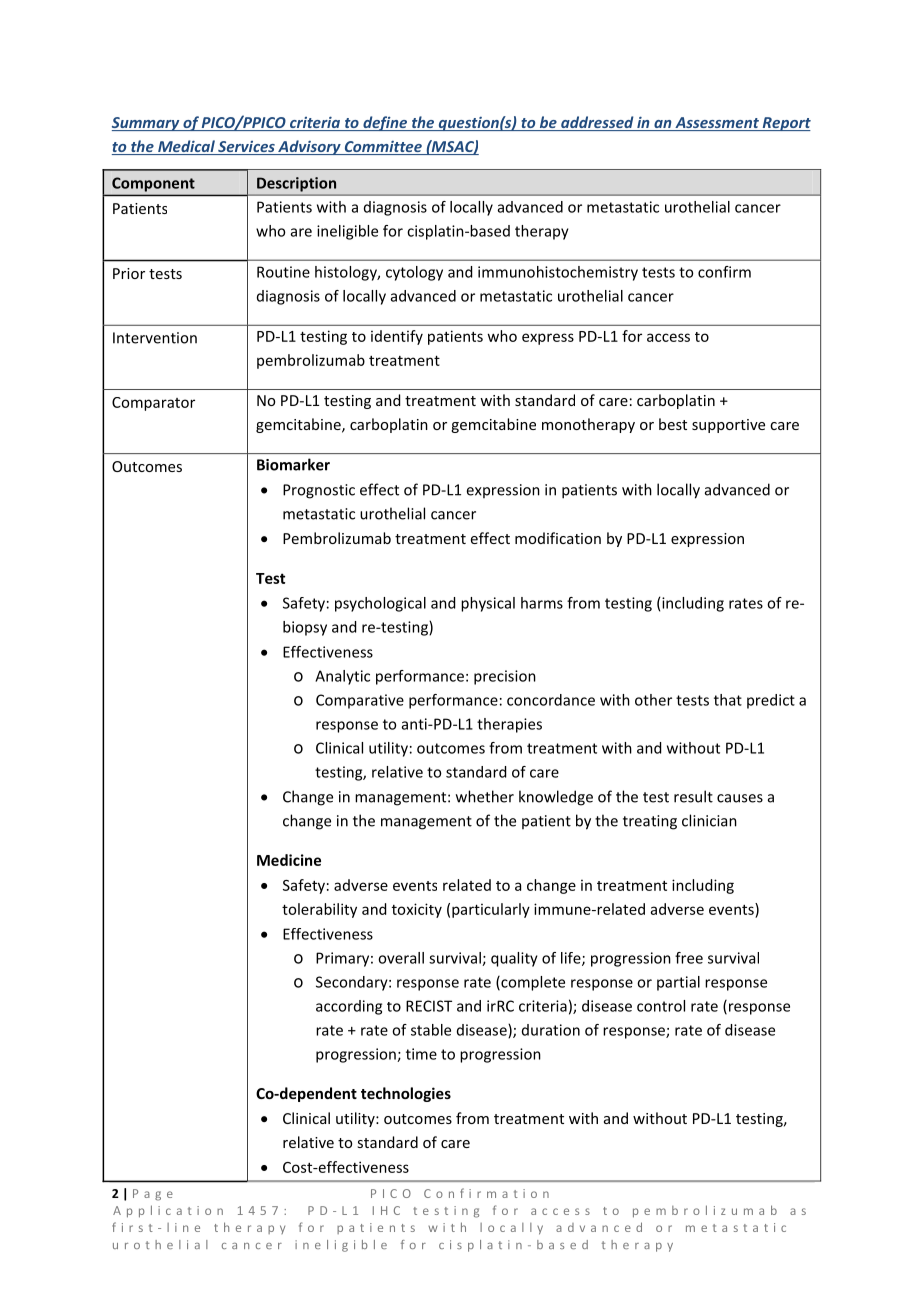 This document has height=1308, width=924. I want to click on that, so click(728, 700).
